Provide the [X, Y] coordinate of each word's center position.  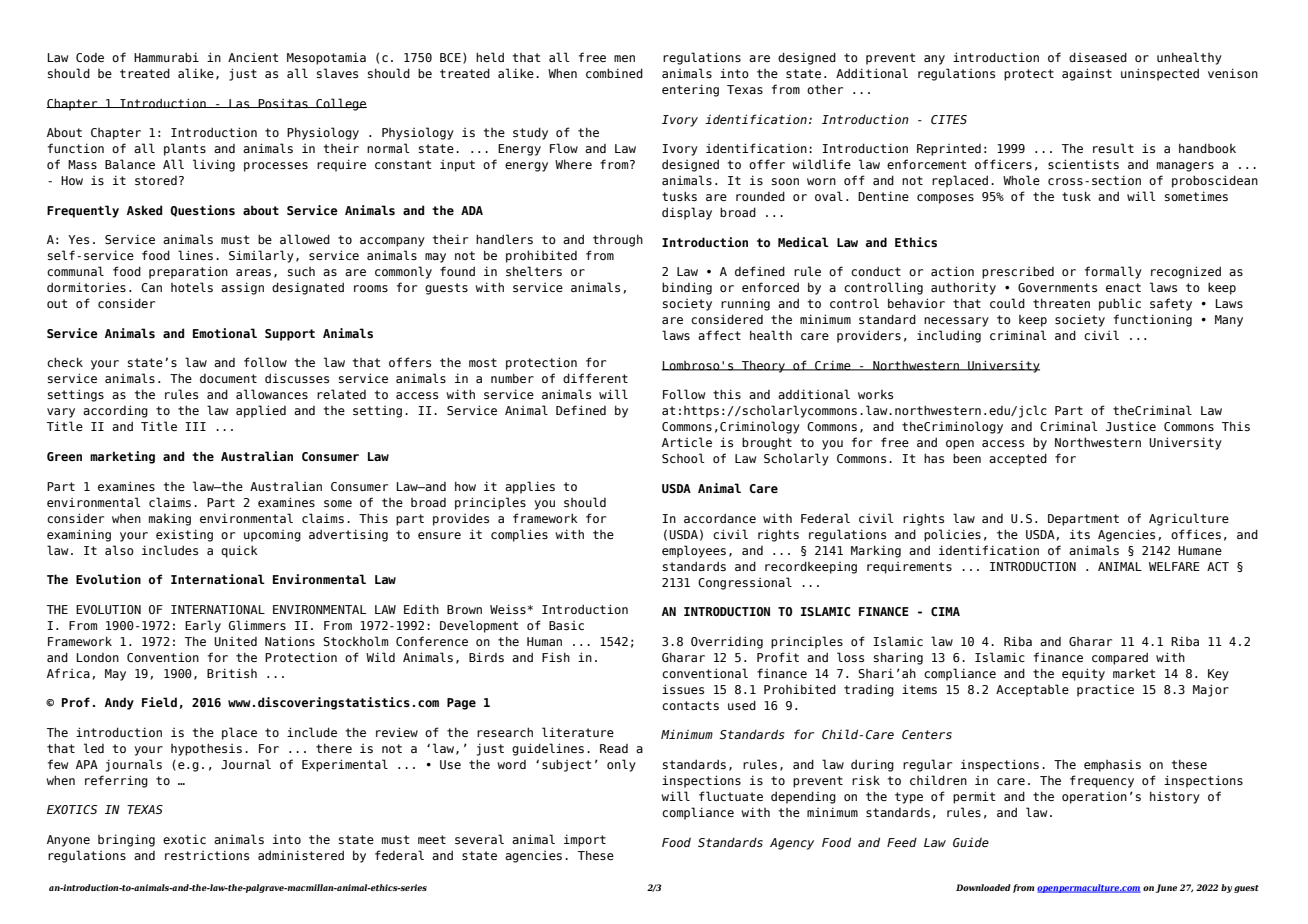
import [585, 840]
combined [614, 73]
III [195, 426]
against [1087, 74]
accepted [1018, 459]
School [683, 458]
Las [239, 104]
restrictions [207, 855]
